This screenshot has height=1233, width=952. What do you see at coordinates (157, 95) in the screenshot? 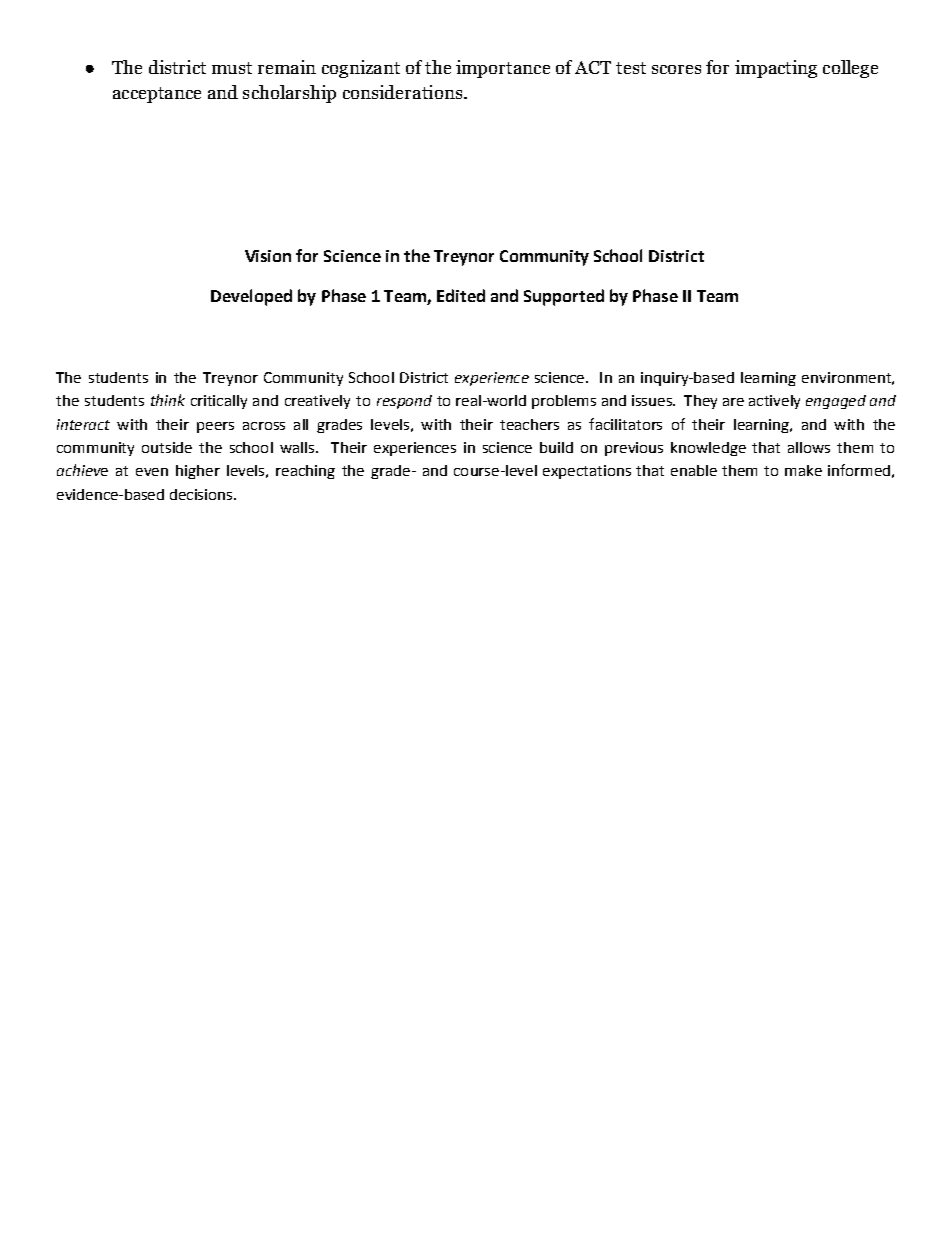
I see `acceptance` at bounding box center [157, 95].
